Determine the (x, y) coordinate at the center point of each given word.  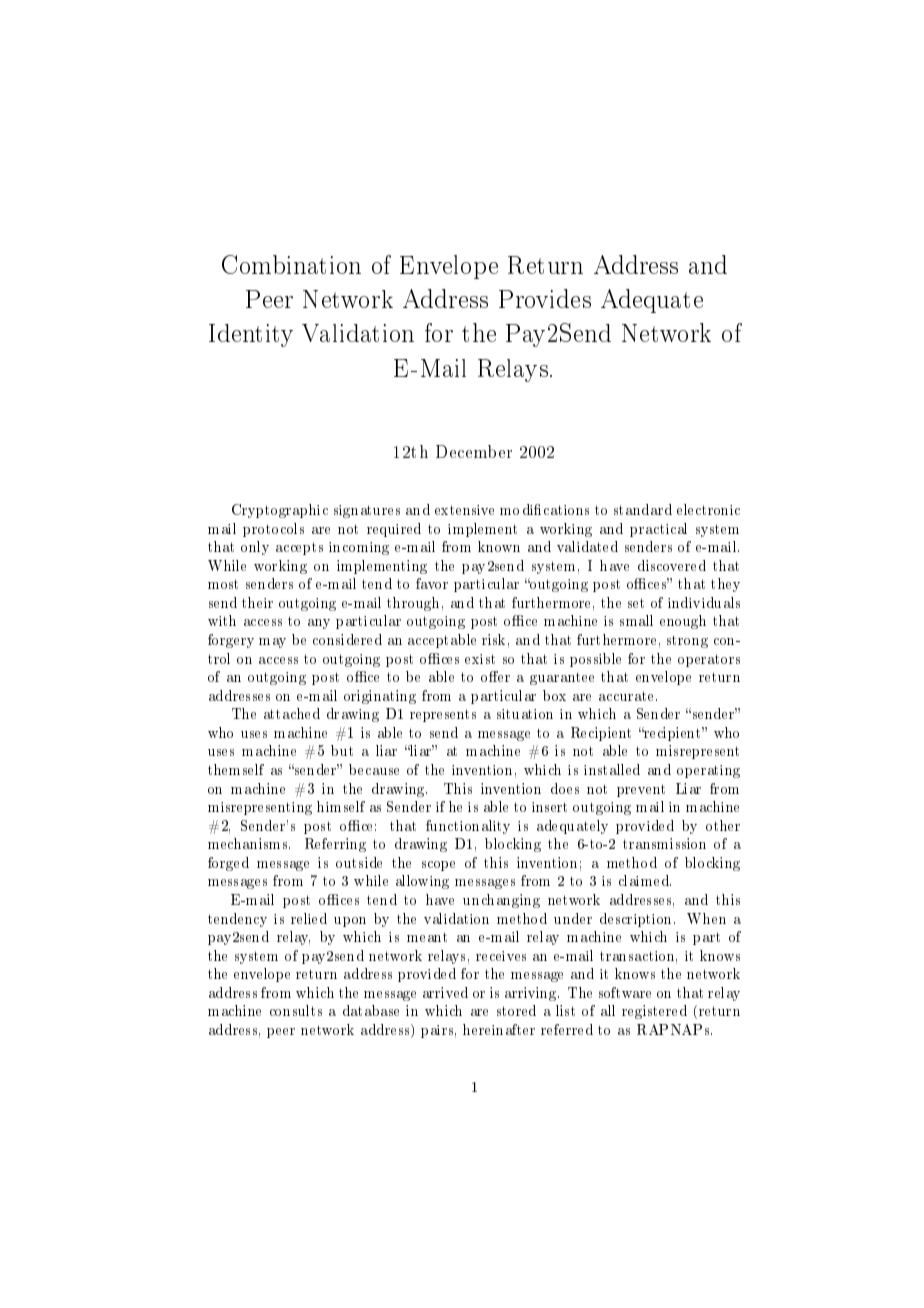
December (474, 451)
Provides (545, 298)
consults (296, 1010)
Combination (291, 264)
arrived (445, 992)
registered (654, 1012)
